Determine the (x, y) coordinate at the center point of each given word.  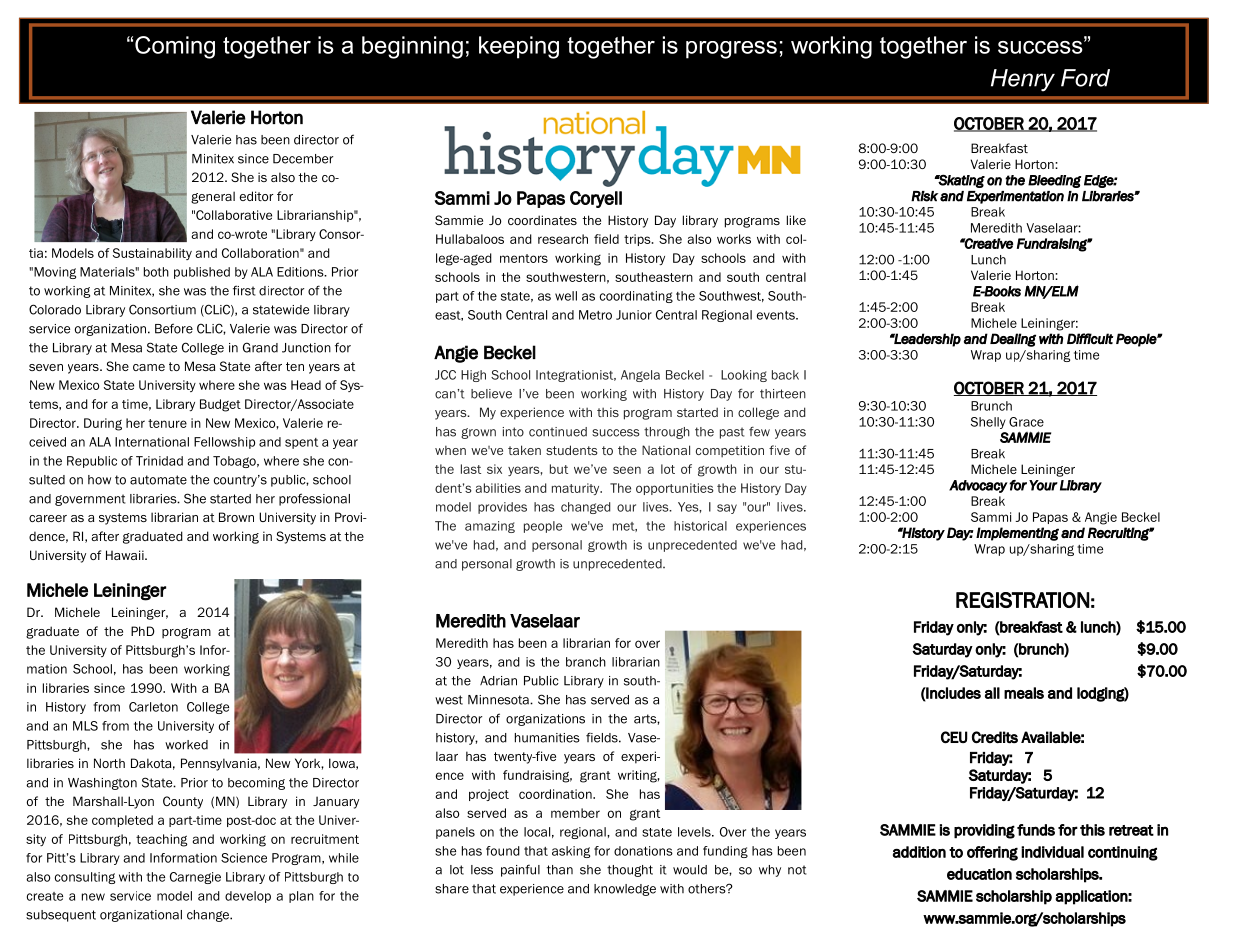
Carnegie (195, 878)
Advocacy (978, 486)
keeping (519, 47)
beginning (412, 47)
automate (158, 480)
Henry (1023, 80)
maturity (577, 489)
